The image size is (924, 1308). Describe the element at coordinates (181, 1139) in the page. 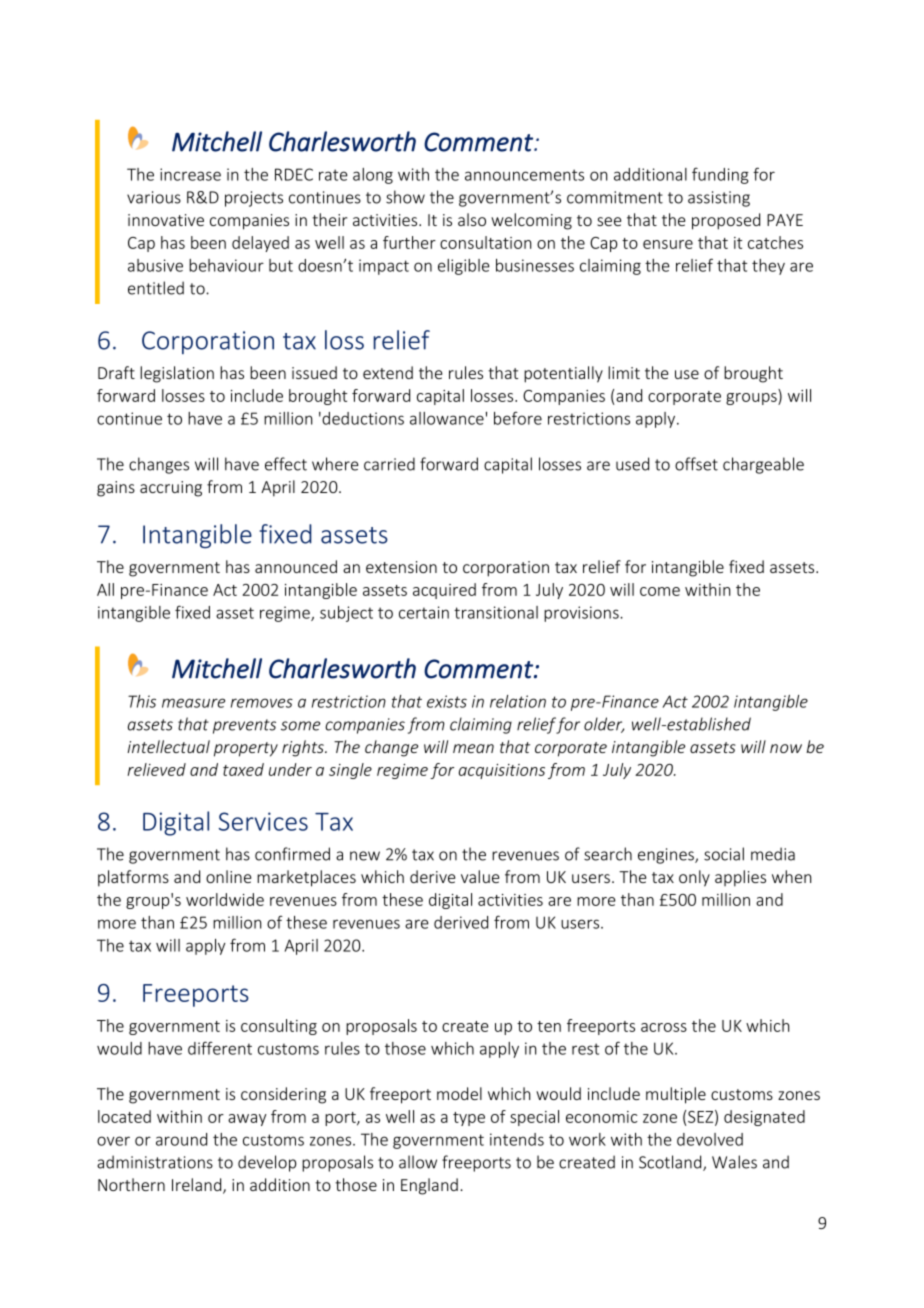

I see `around` at that location.
